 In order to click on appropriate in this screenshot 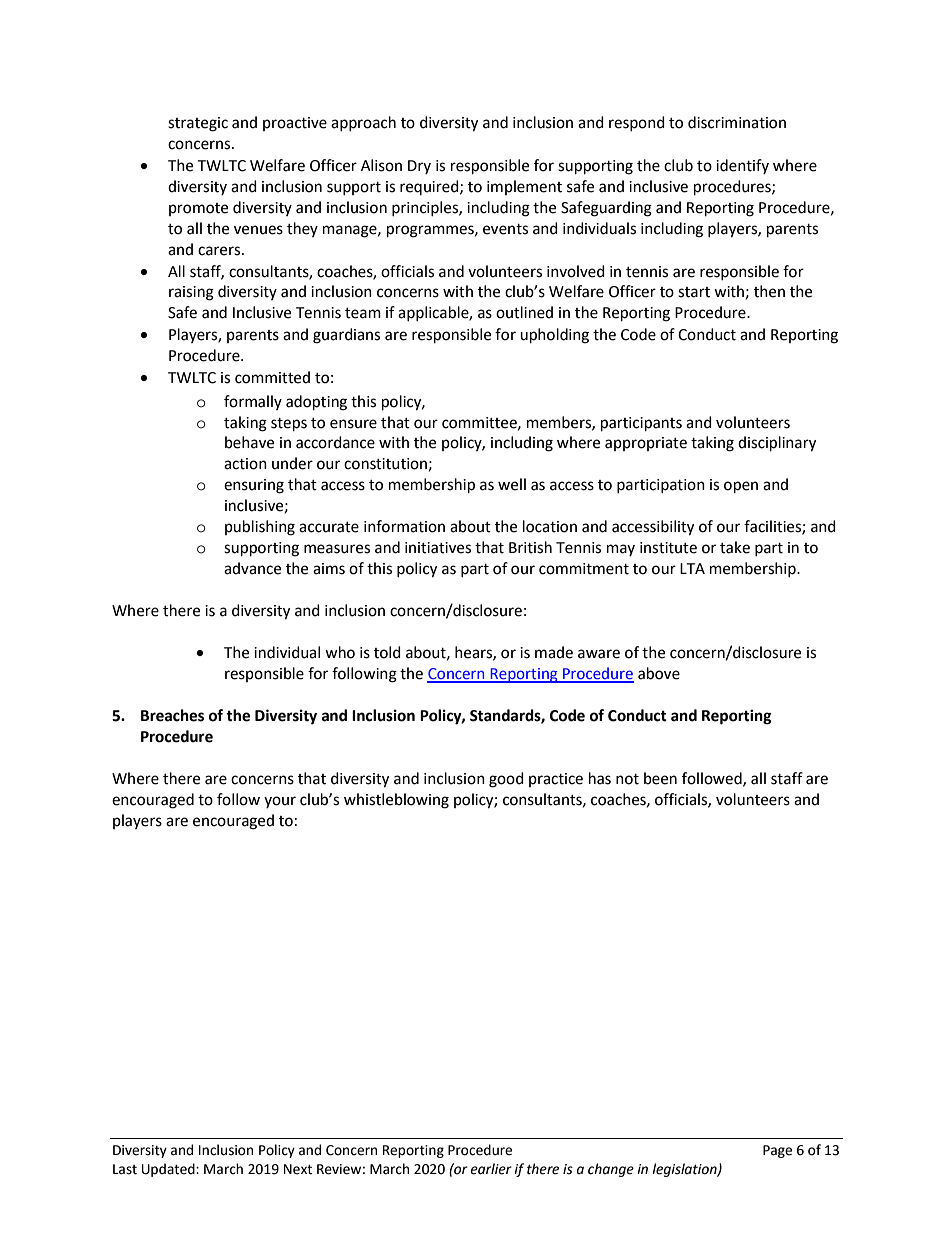, I will do `click(646, 444)`.
